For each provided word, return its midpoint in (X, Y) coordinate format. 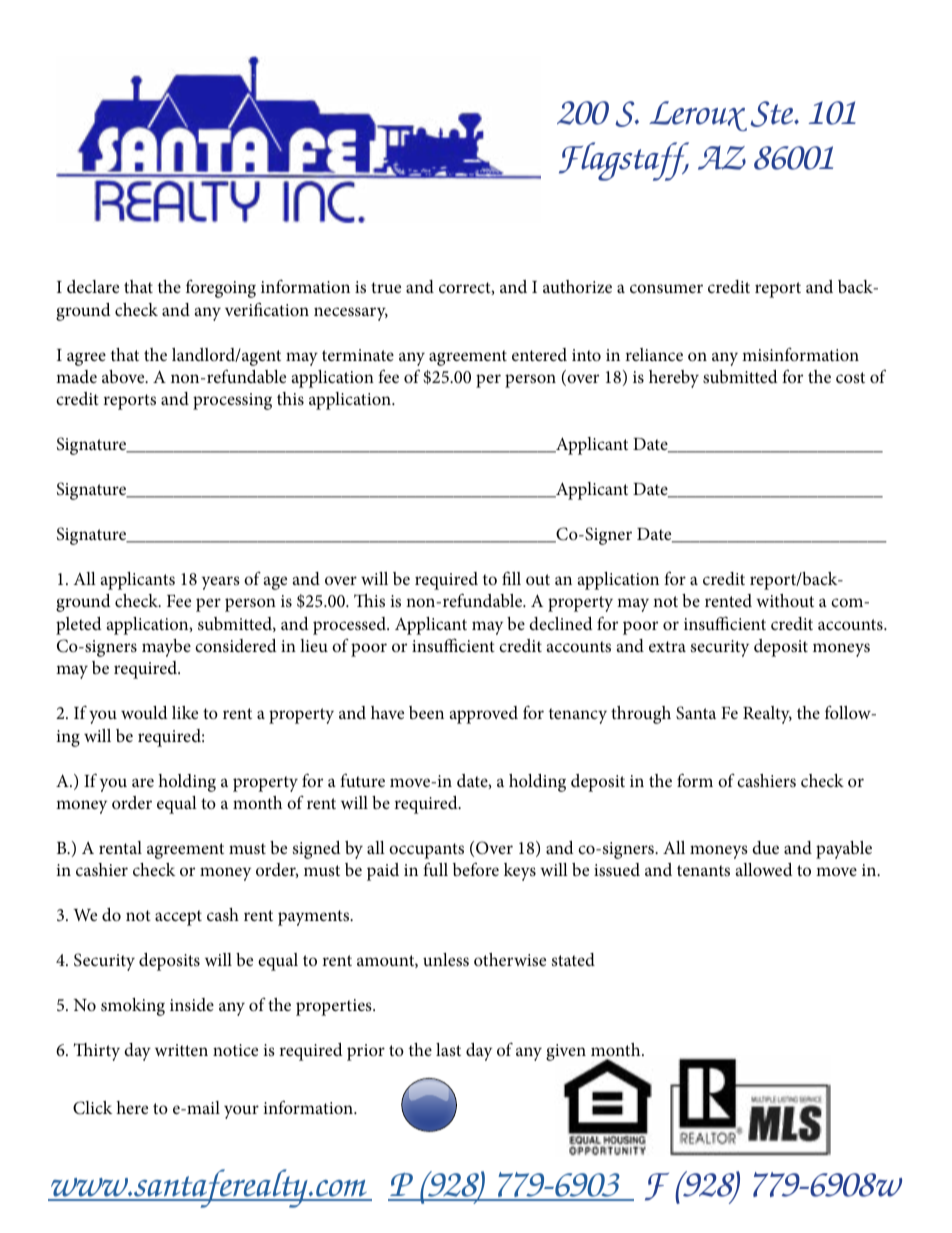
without (785, 600)
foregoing (221, 289)
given (566, 1052)
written (181, 1050)
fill (511, 578)
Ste (772, 114)
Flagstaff (624, 161)
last (448, 1049)
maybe (166, 648)
